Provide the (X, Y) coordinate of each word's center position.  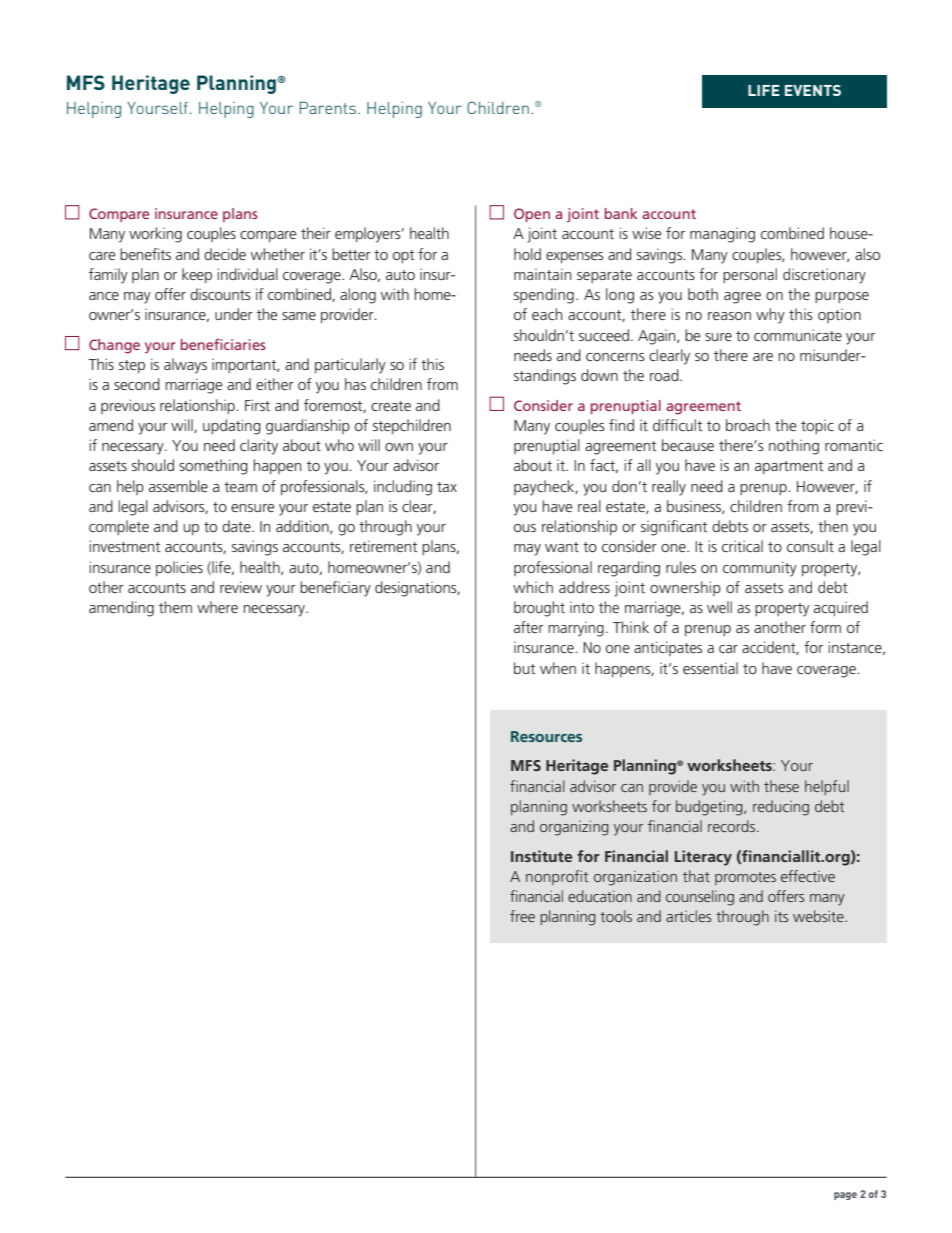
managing (722, 235)
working (155, 235)
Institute (541, 856)
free (522, 916)
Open (532, 215)
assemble (178, 486)
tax (447, 487)
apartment (789, 467)
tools (616, 916)
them (175, 607)
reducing (781, 808)
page (845, 1196)
